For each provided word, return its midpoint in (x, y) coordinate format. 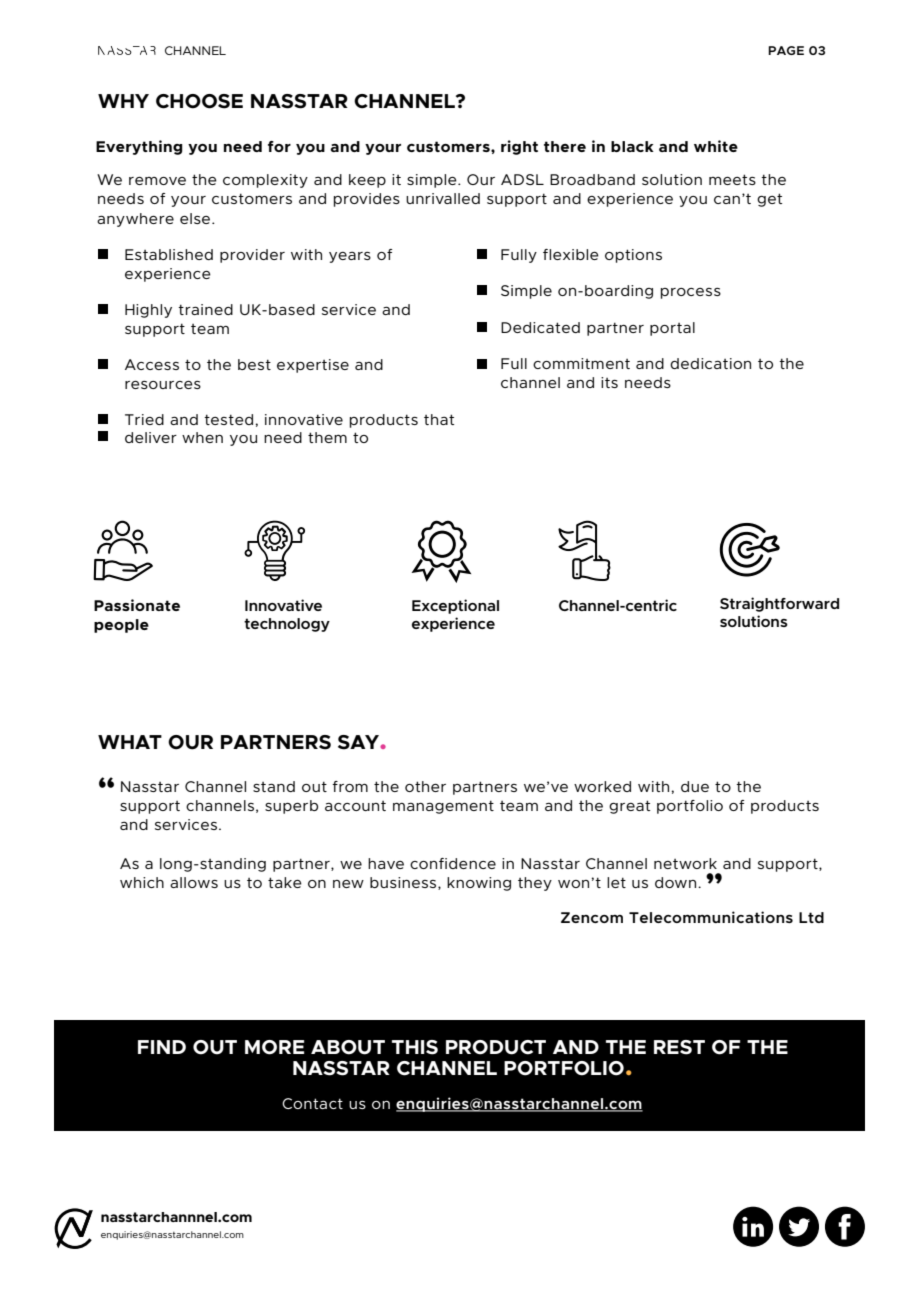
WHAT (130, 742)
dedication (710, 363)
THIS (415, 1047)
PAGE (786, 50)
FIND (162, 1047)
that (439, 419)
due (695, 786)
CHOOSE (199, 101)
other (425, 786)
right (519, 147)
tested (228, 419)
